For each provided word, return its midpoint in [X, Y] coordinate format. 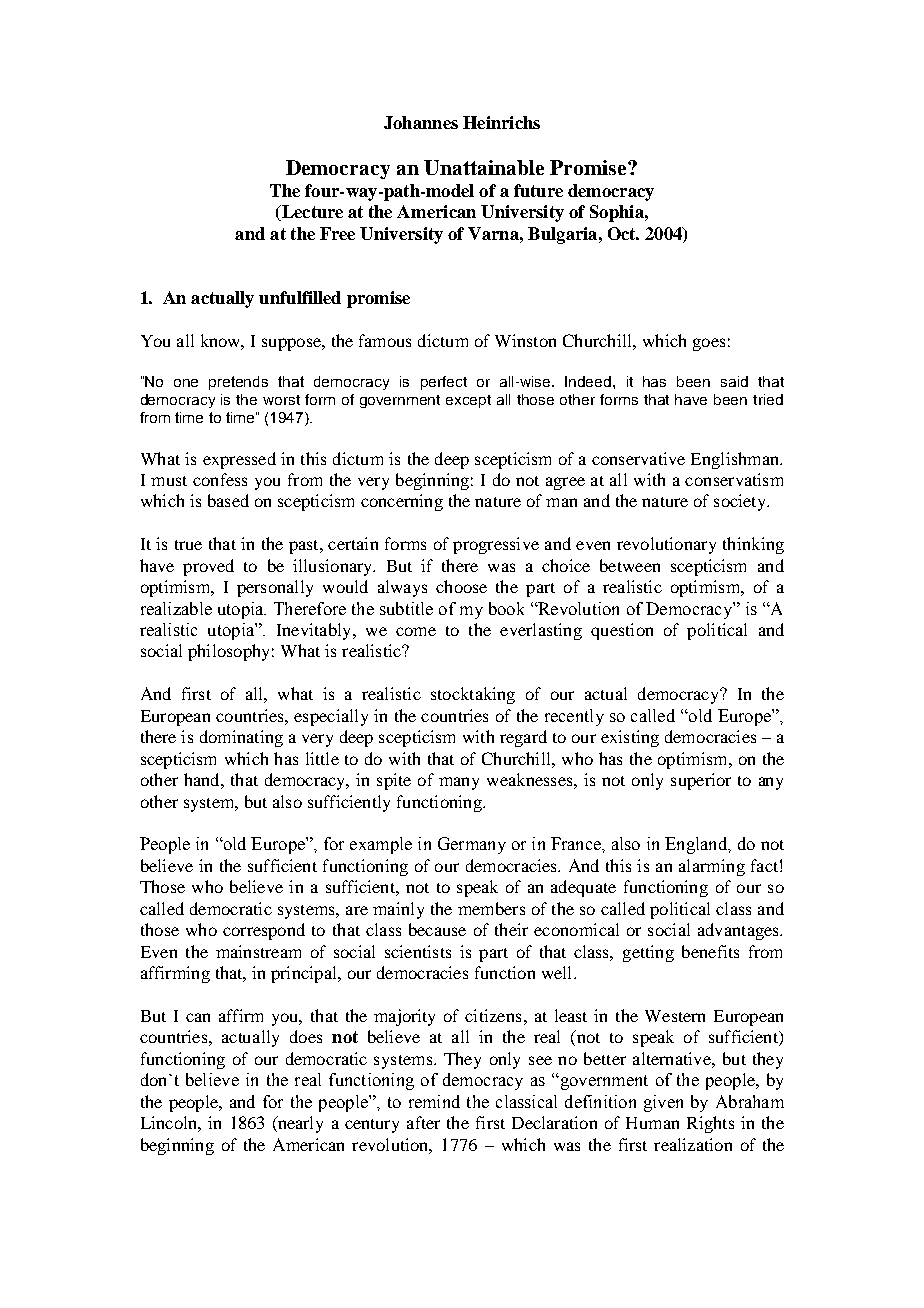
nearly [299, 1124]
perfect [444, 383]
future [538, 190]
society [741, 502]
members [491, 908]
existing [630, 738]
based [228, 500]
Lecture [311, 213]
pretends [238, 383]
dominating [241, 738]
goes [709, 344]
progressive [496, 545]
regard [523, 738]
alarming [712, 867]
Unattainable [484, 167]
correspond [264, 931]
